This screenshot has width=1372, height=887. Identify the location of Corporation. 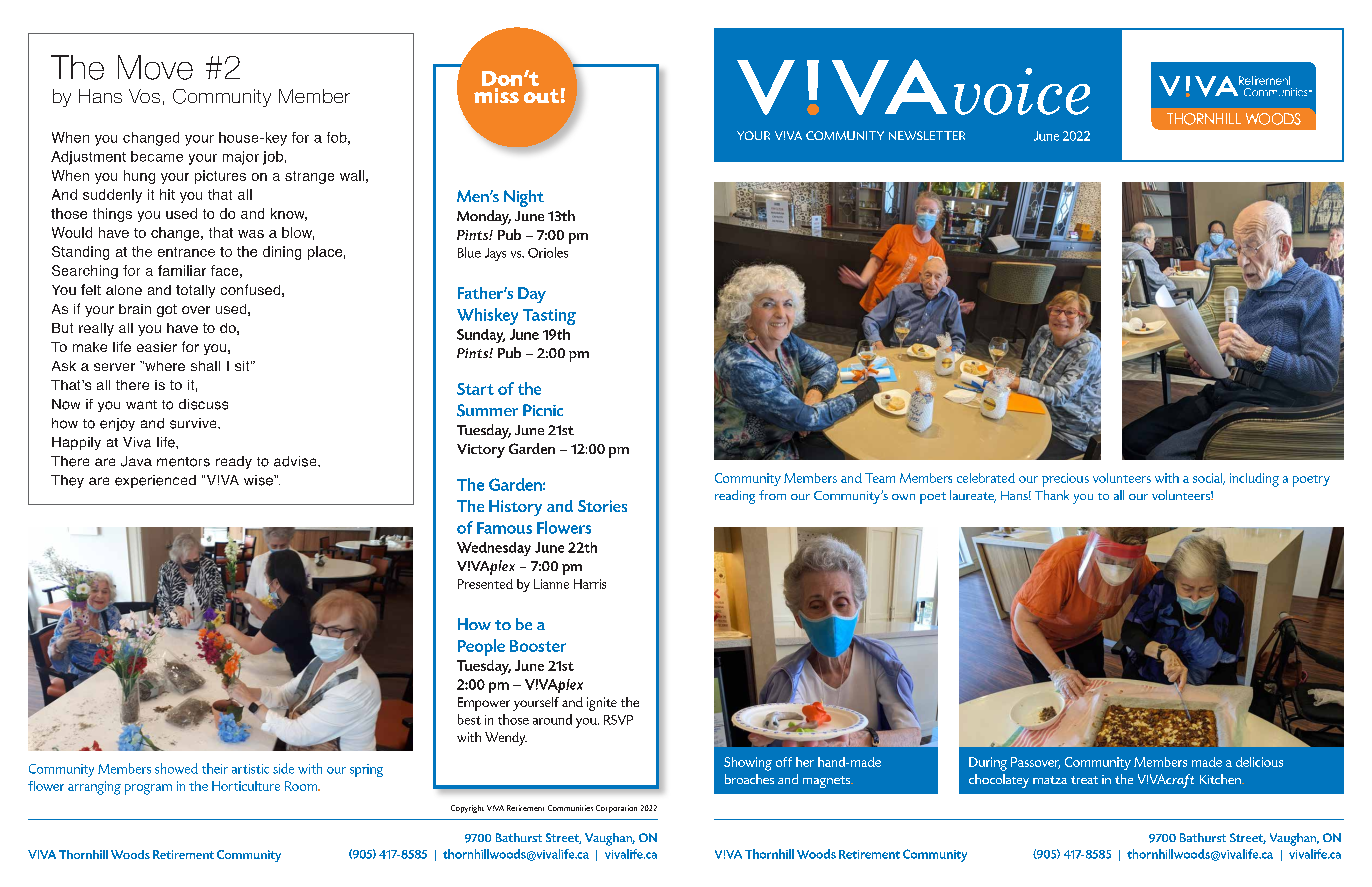
(616, 809).
